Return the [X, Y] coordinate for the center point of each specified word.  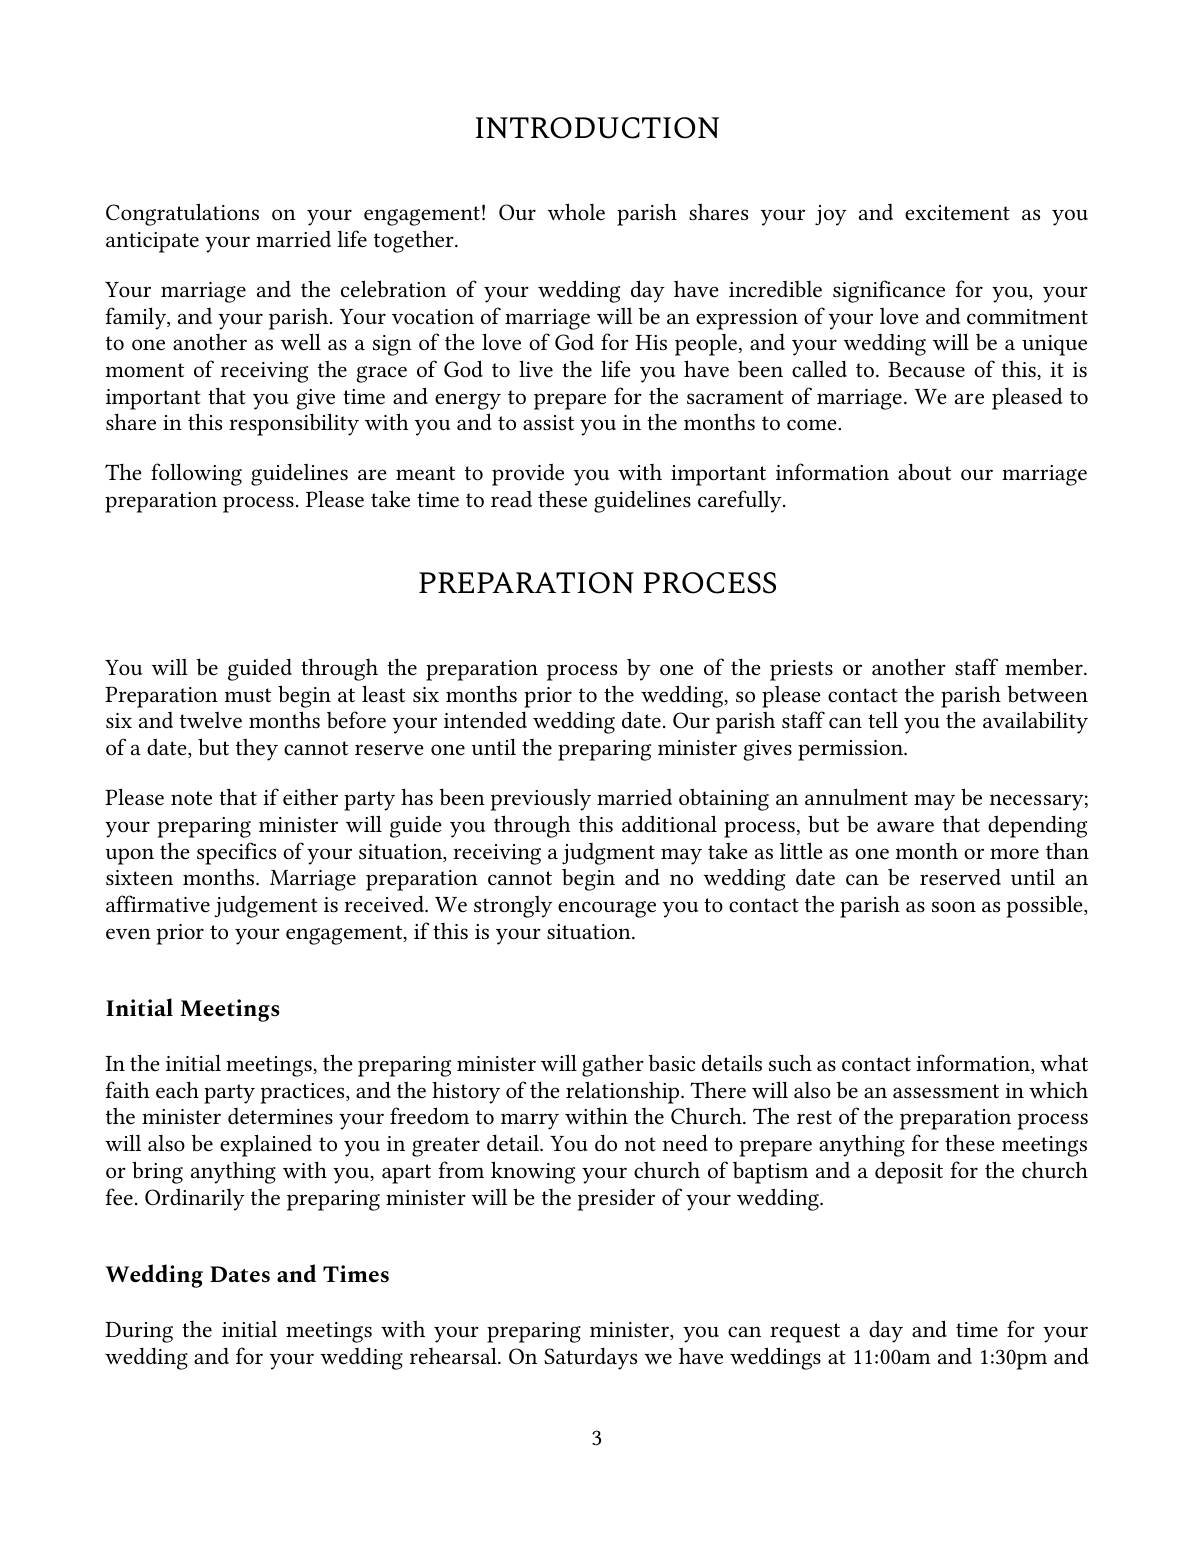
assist [548, 423]
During [139, 1332]
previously [541, 800]
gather [613, 1065]
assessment [946, 1091]
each [177, 1090]
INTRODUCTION [597, 128]
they [257, 749]
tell [883, 720]
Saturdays [590, 1358]
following [196, 474]
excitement [957, 213]
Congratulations [182, 214]
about [924, 471]
